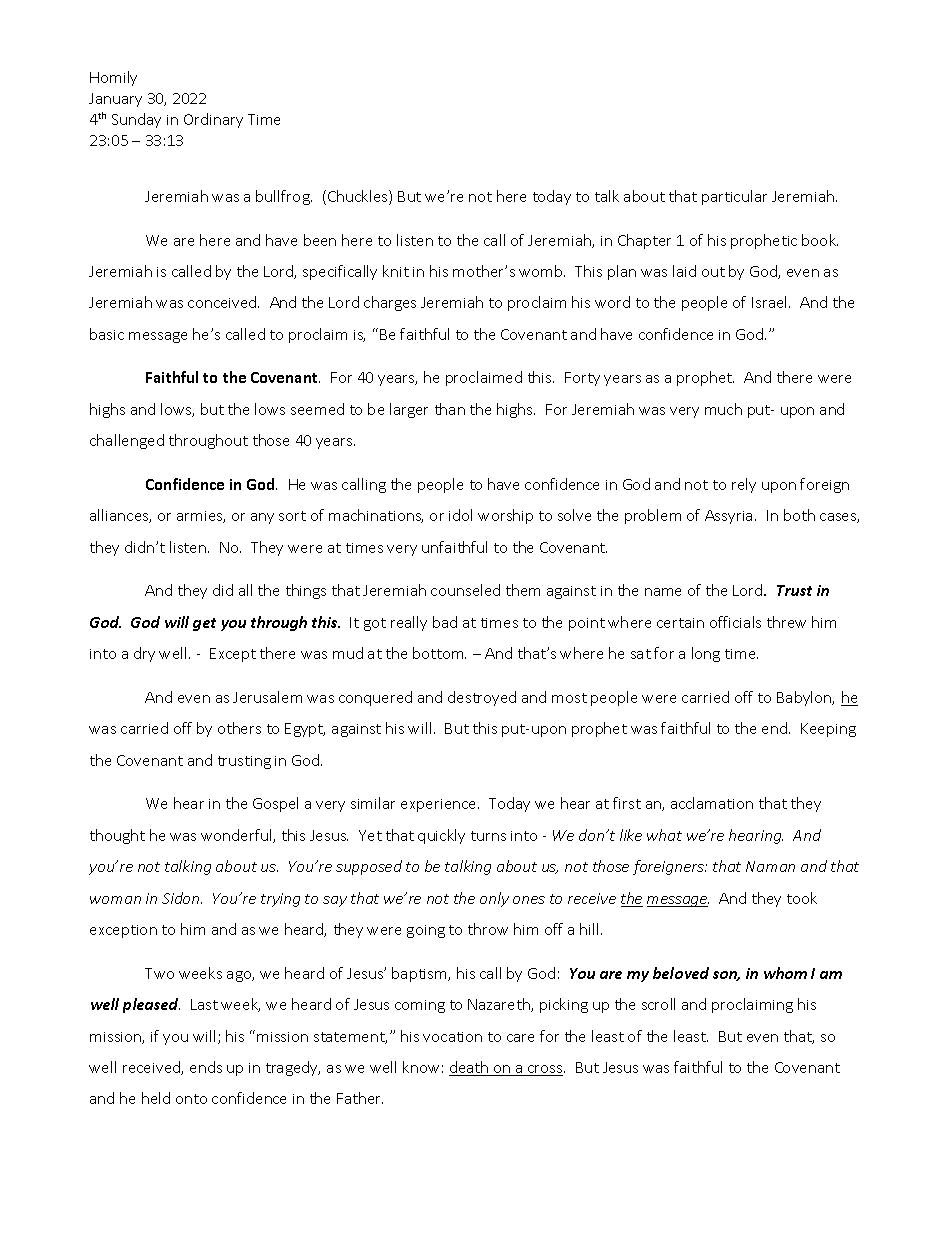 The height and width of the document is (1233, 952). Describe the element at coordinates (735, 622) in the document. I see `officials` at that location.
